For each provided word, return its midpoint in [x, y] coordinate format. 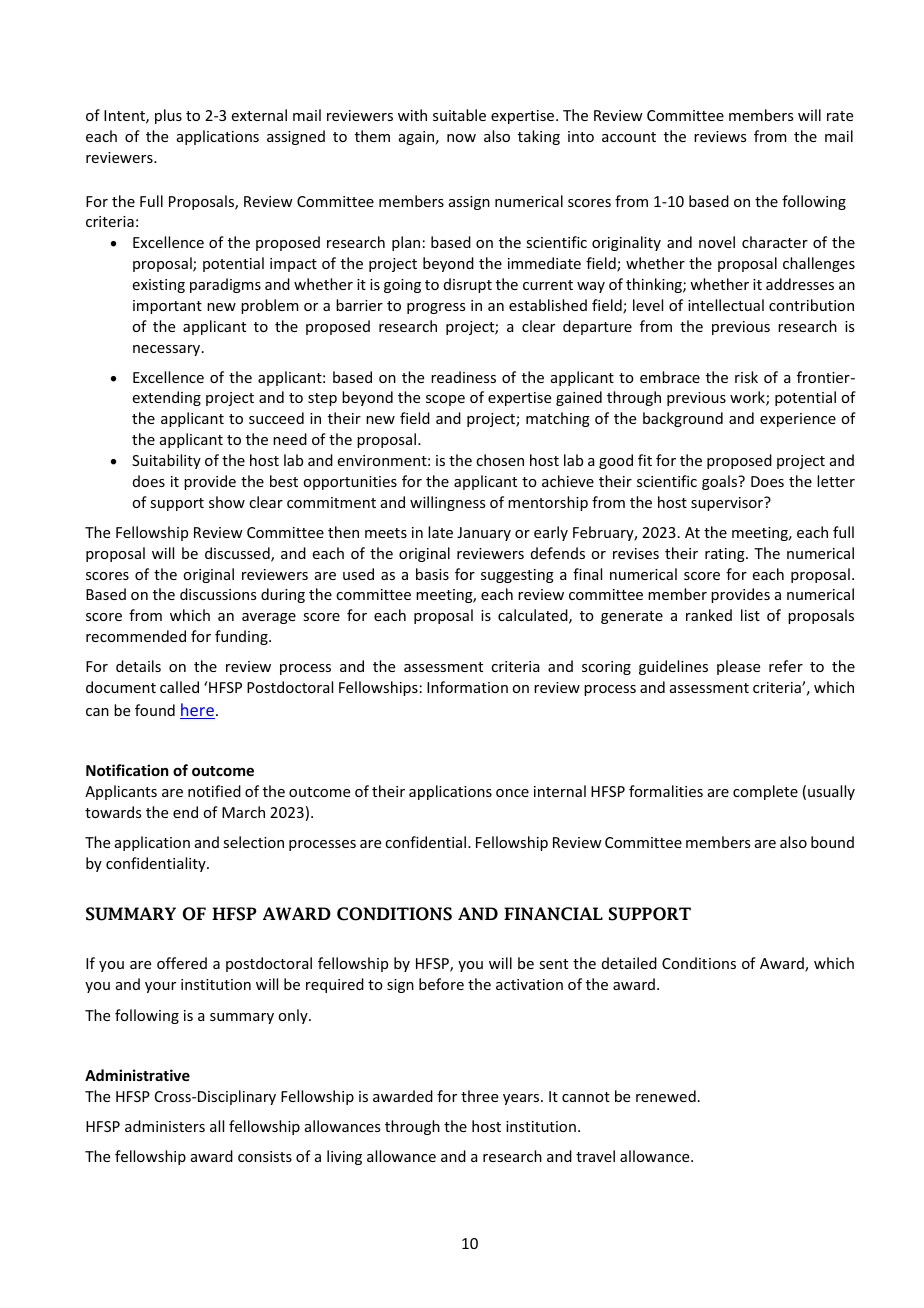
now [461, 138]
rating [726, 555]
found [155, 710]
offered [182, 963]
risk [746, 377]
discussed [238, 554]
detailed [629, 963]
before [441, 984]
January [484, 534]
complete [765, 792]
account [629, 137]
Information [467, 687]
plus [168, 116]
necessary [168, 350]
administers [165, 1126]
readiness [463, 377]
